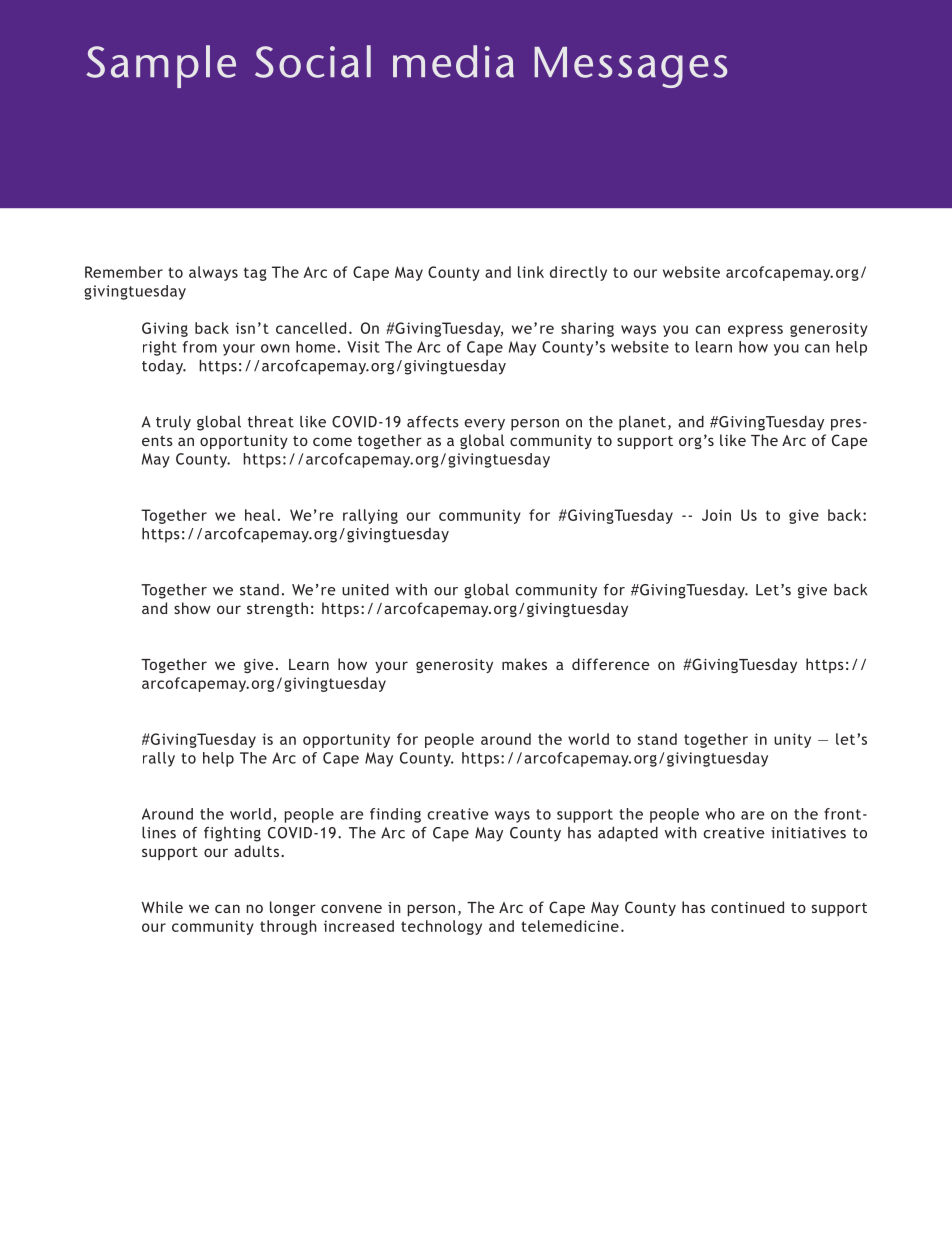  I want to click on Sample, so click(161, 66).
